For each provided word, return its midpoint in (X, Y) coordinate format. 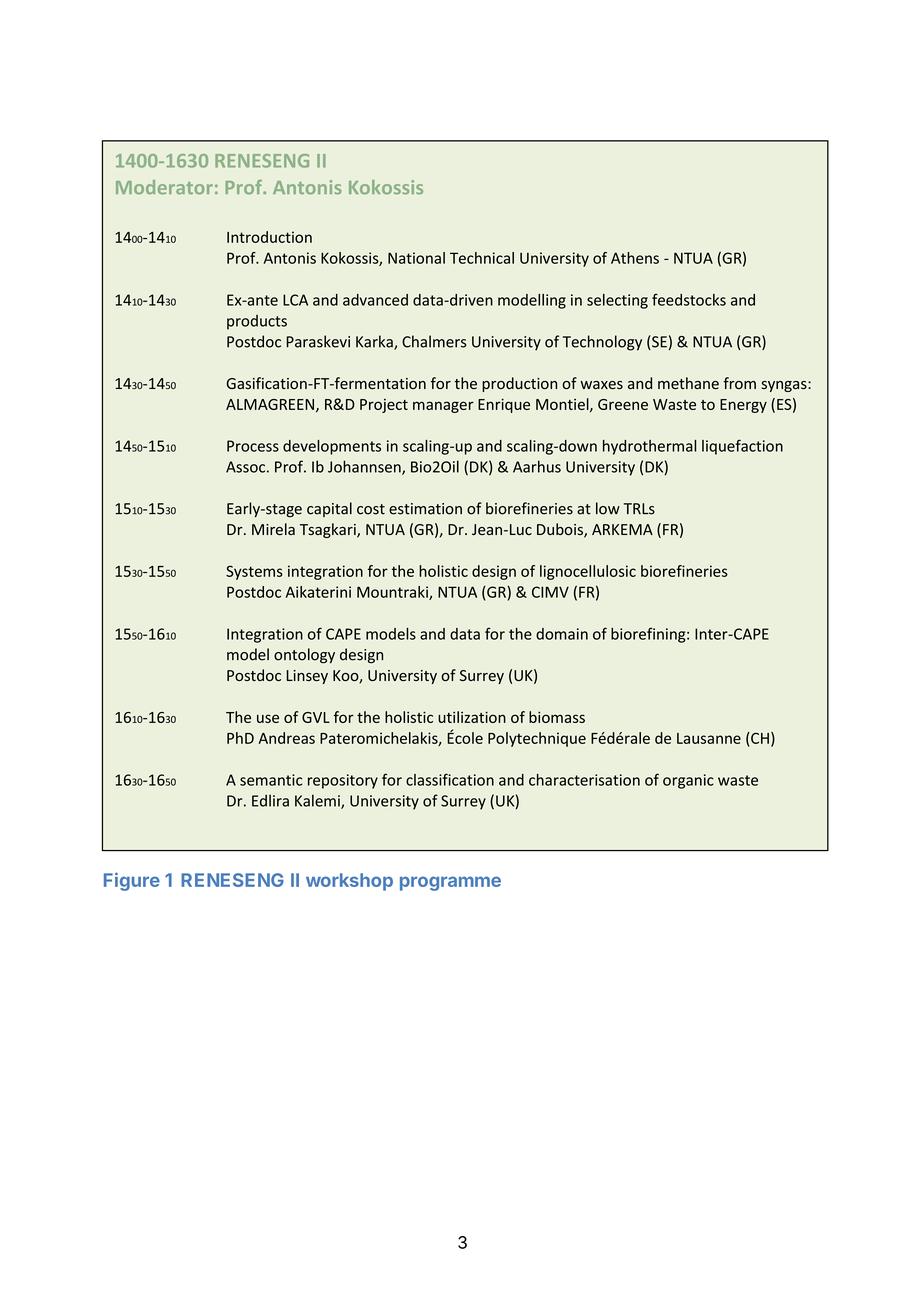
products (257, 322)
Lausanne (709, 738)
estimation (425, 509)
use (268, 718)
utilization (472, 717)
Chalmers (434, 341)
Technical (482, 258)
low (608, 508)
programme (450, 883)
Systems (254, 572)
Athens (635, 258)
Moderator (164, 187)
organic (688, 781)
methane (688, 383)
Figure (132, 881)
